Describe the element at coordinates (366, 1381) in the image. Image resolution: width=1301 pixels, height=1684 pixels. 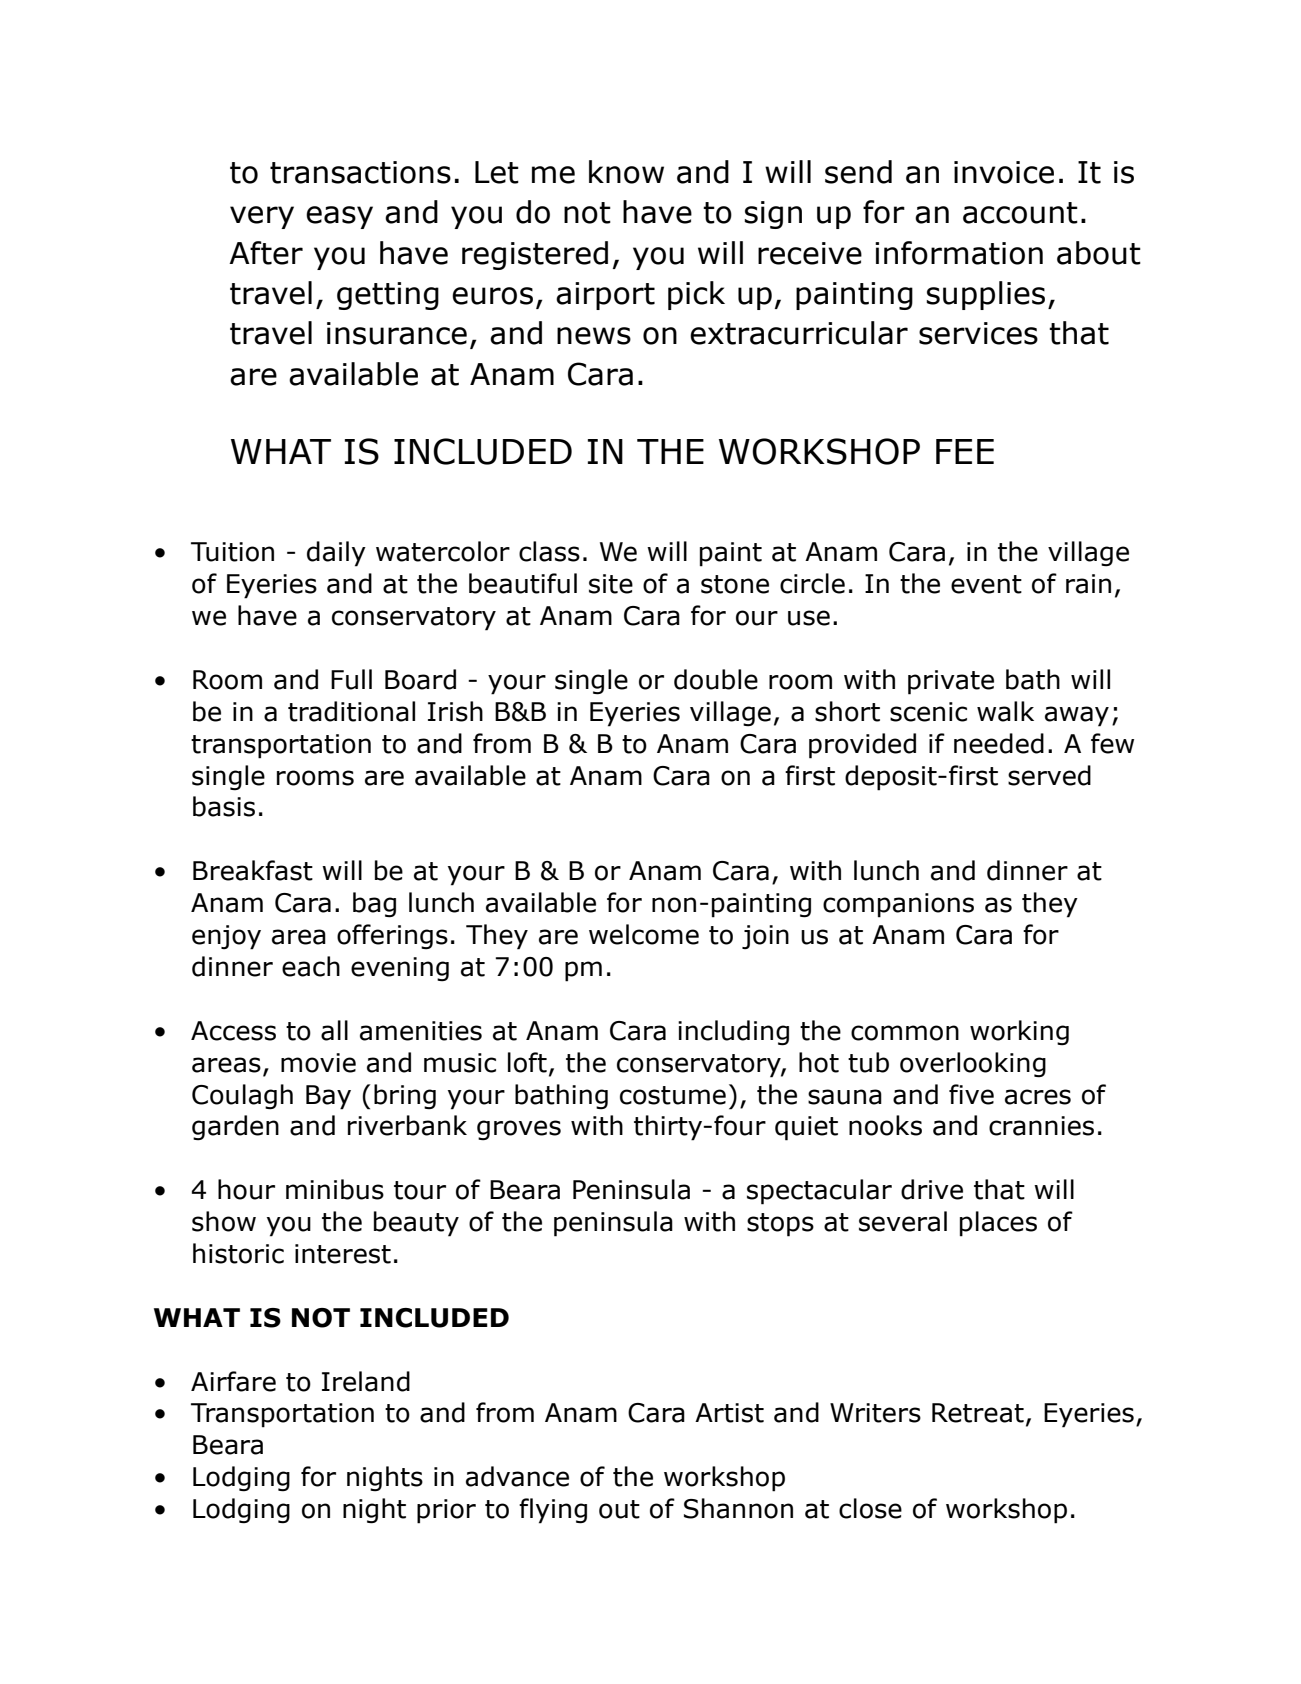
I see `Ireland` at that location.
